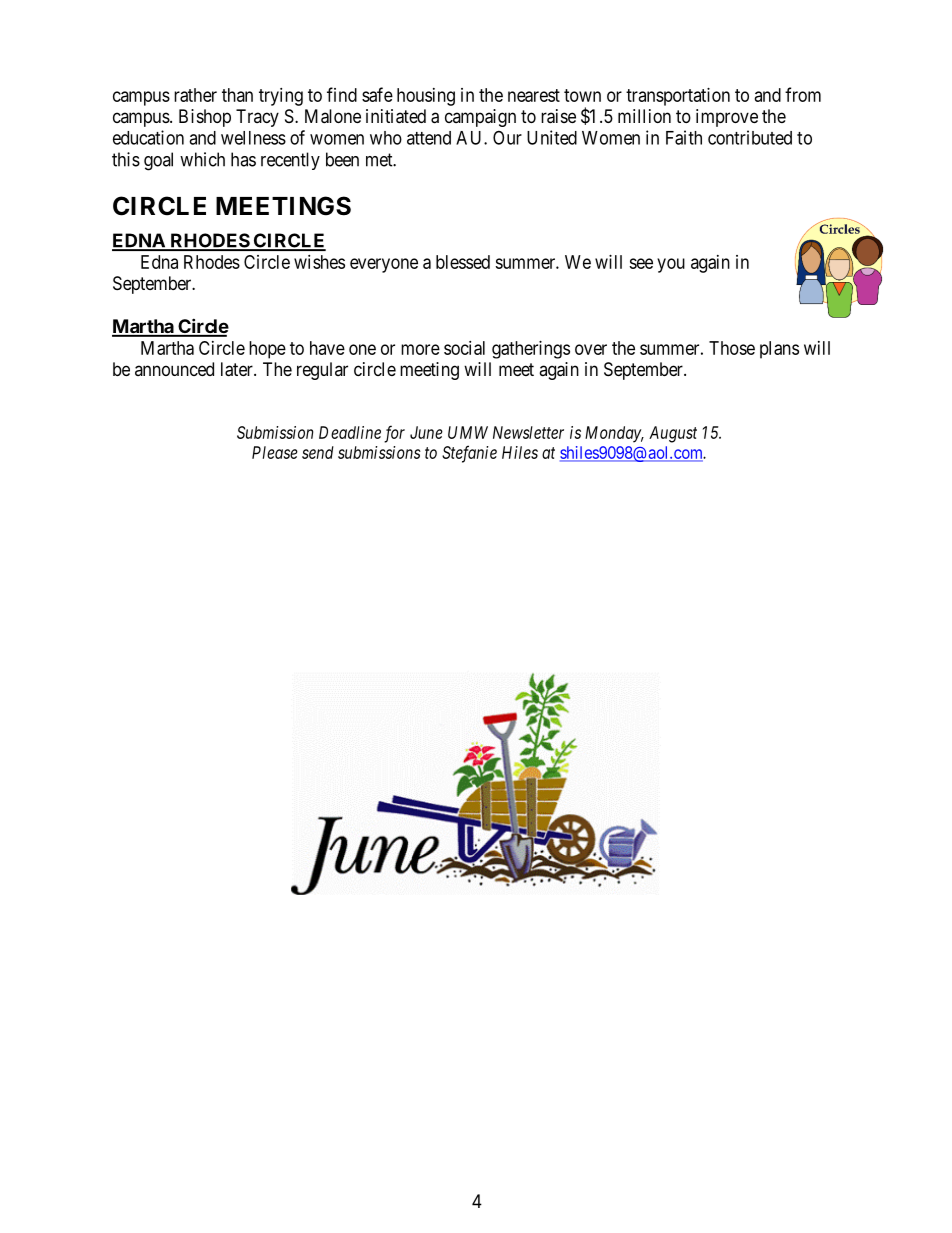 Image resolution: width=952 pixels, height=1233 pixels. What do you see at coordinates (463, 262) in the screenshot?
I see `blessed` at bounding box center [463, 262].
